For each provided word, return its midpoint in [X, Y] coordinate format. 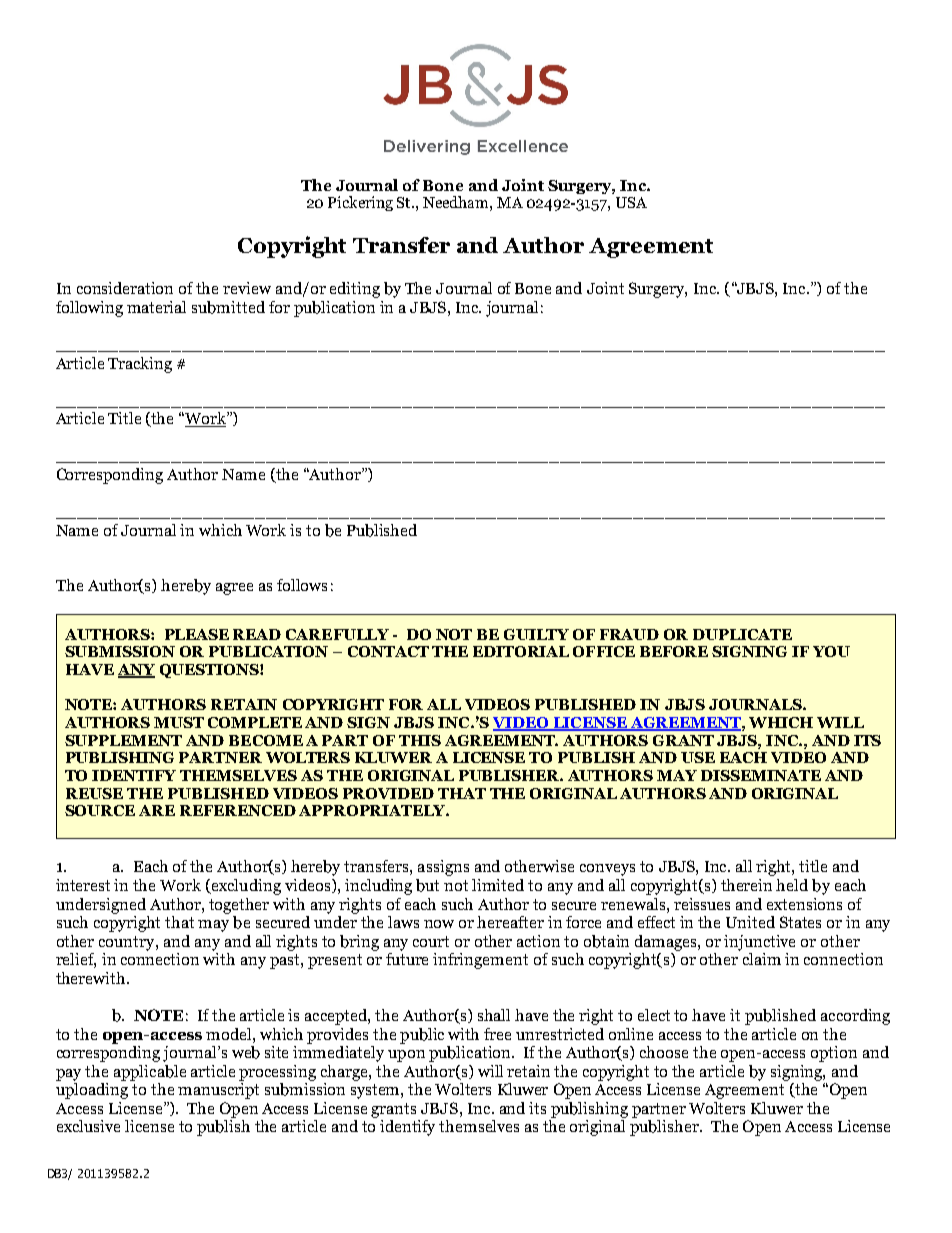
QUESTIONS [210, 671]
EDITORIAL [521, 651]
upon [406, 1056]
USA [631, 202]
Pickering [360, 203]
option [834, 1054]
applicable [150, 1073]
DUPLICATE [742, 634]
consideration [125, 288]
